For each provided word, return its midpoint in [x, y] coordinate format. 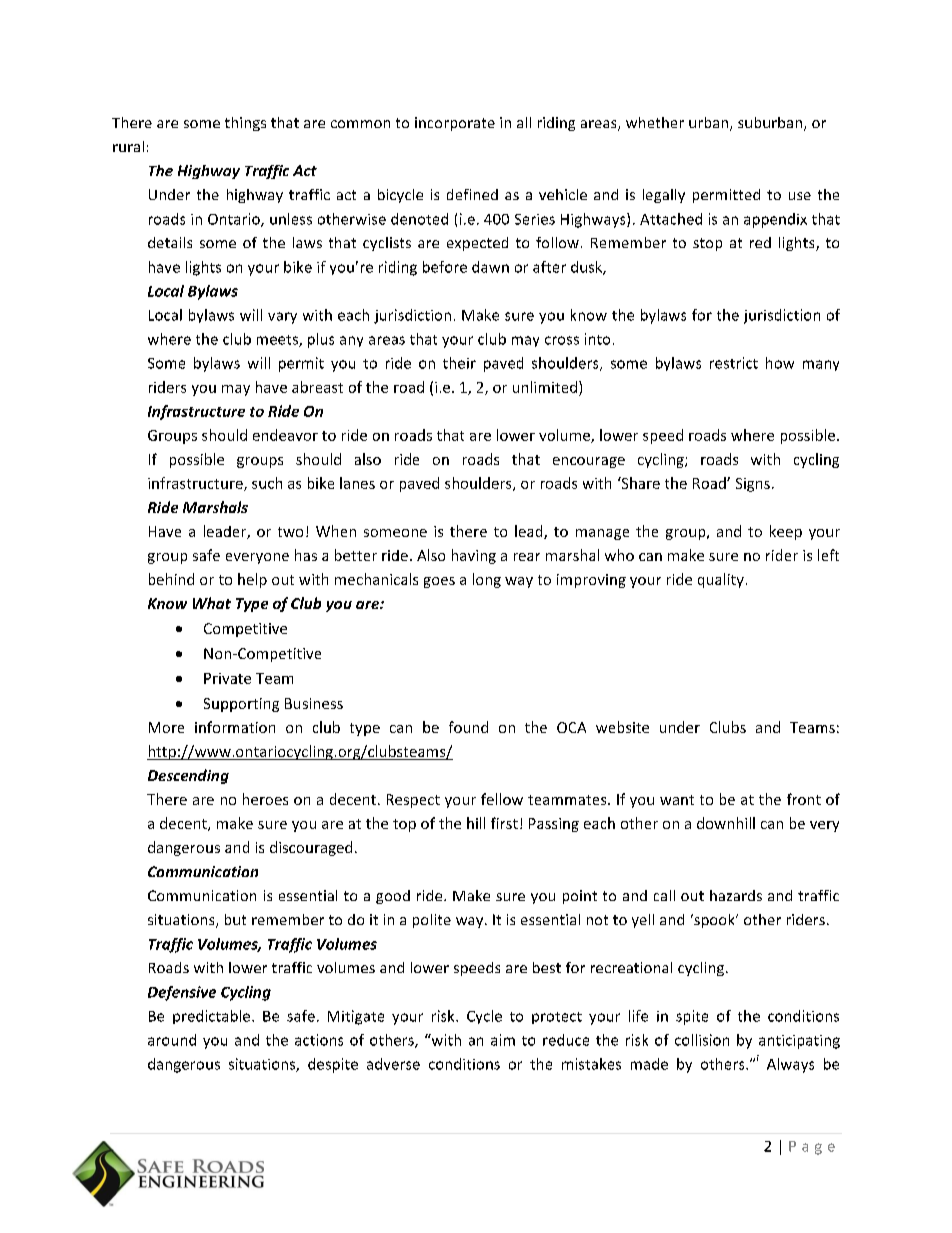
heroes [265, 799]
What [212, 603]
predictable [213, 1017]
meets [278, 341]
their [459, 363]
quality [721, 580]
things [245, 124]
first [504, 823]
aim [503, 1040]
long [487, 580]
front [804, 799]
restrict [734, 363]
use [800, 196]
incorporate [455, 124]
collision [702, 1040]
